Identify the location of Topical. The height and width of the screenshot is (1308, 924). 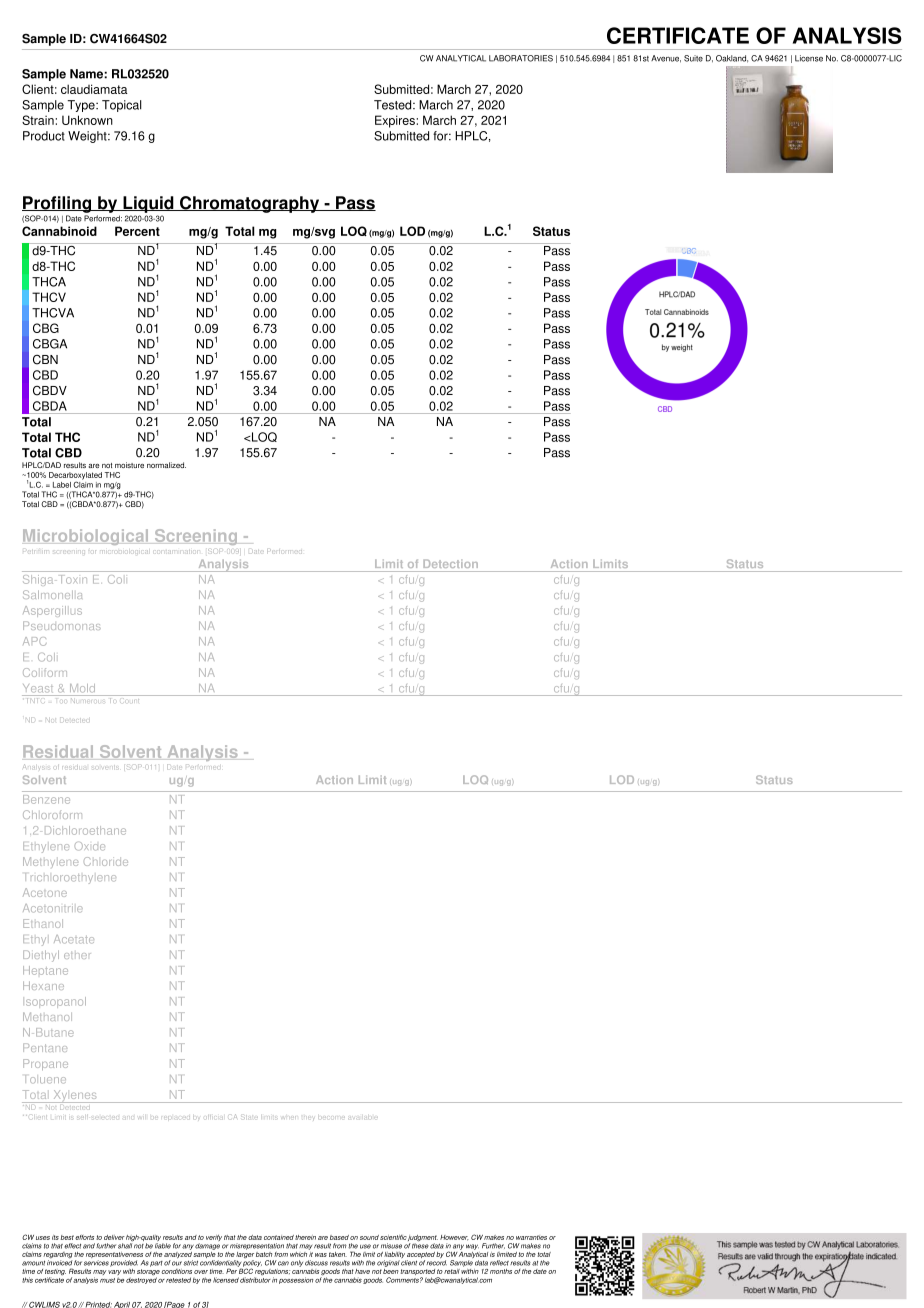
(122, 106).
